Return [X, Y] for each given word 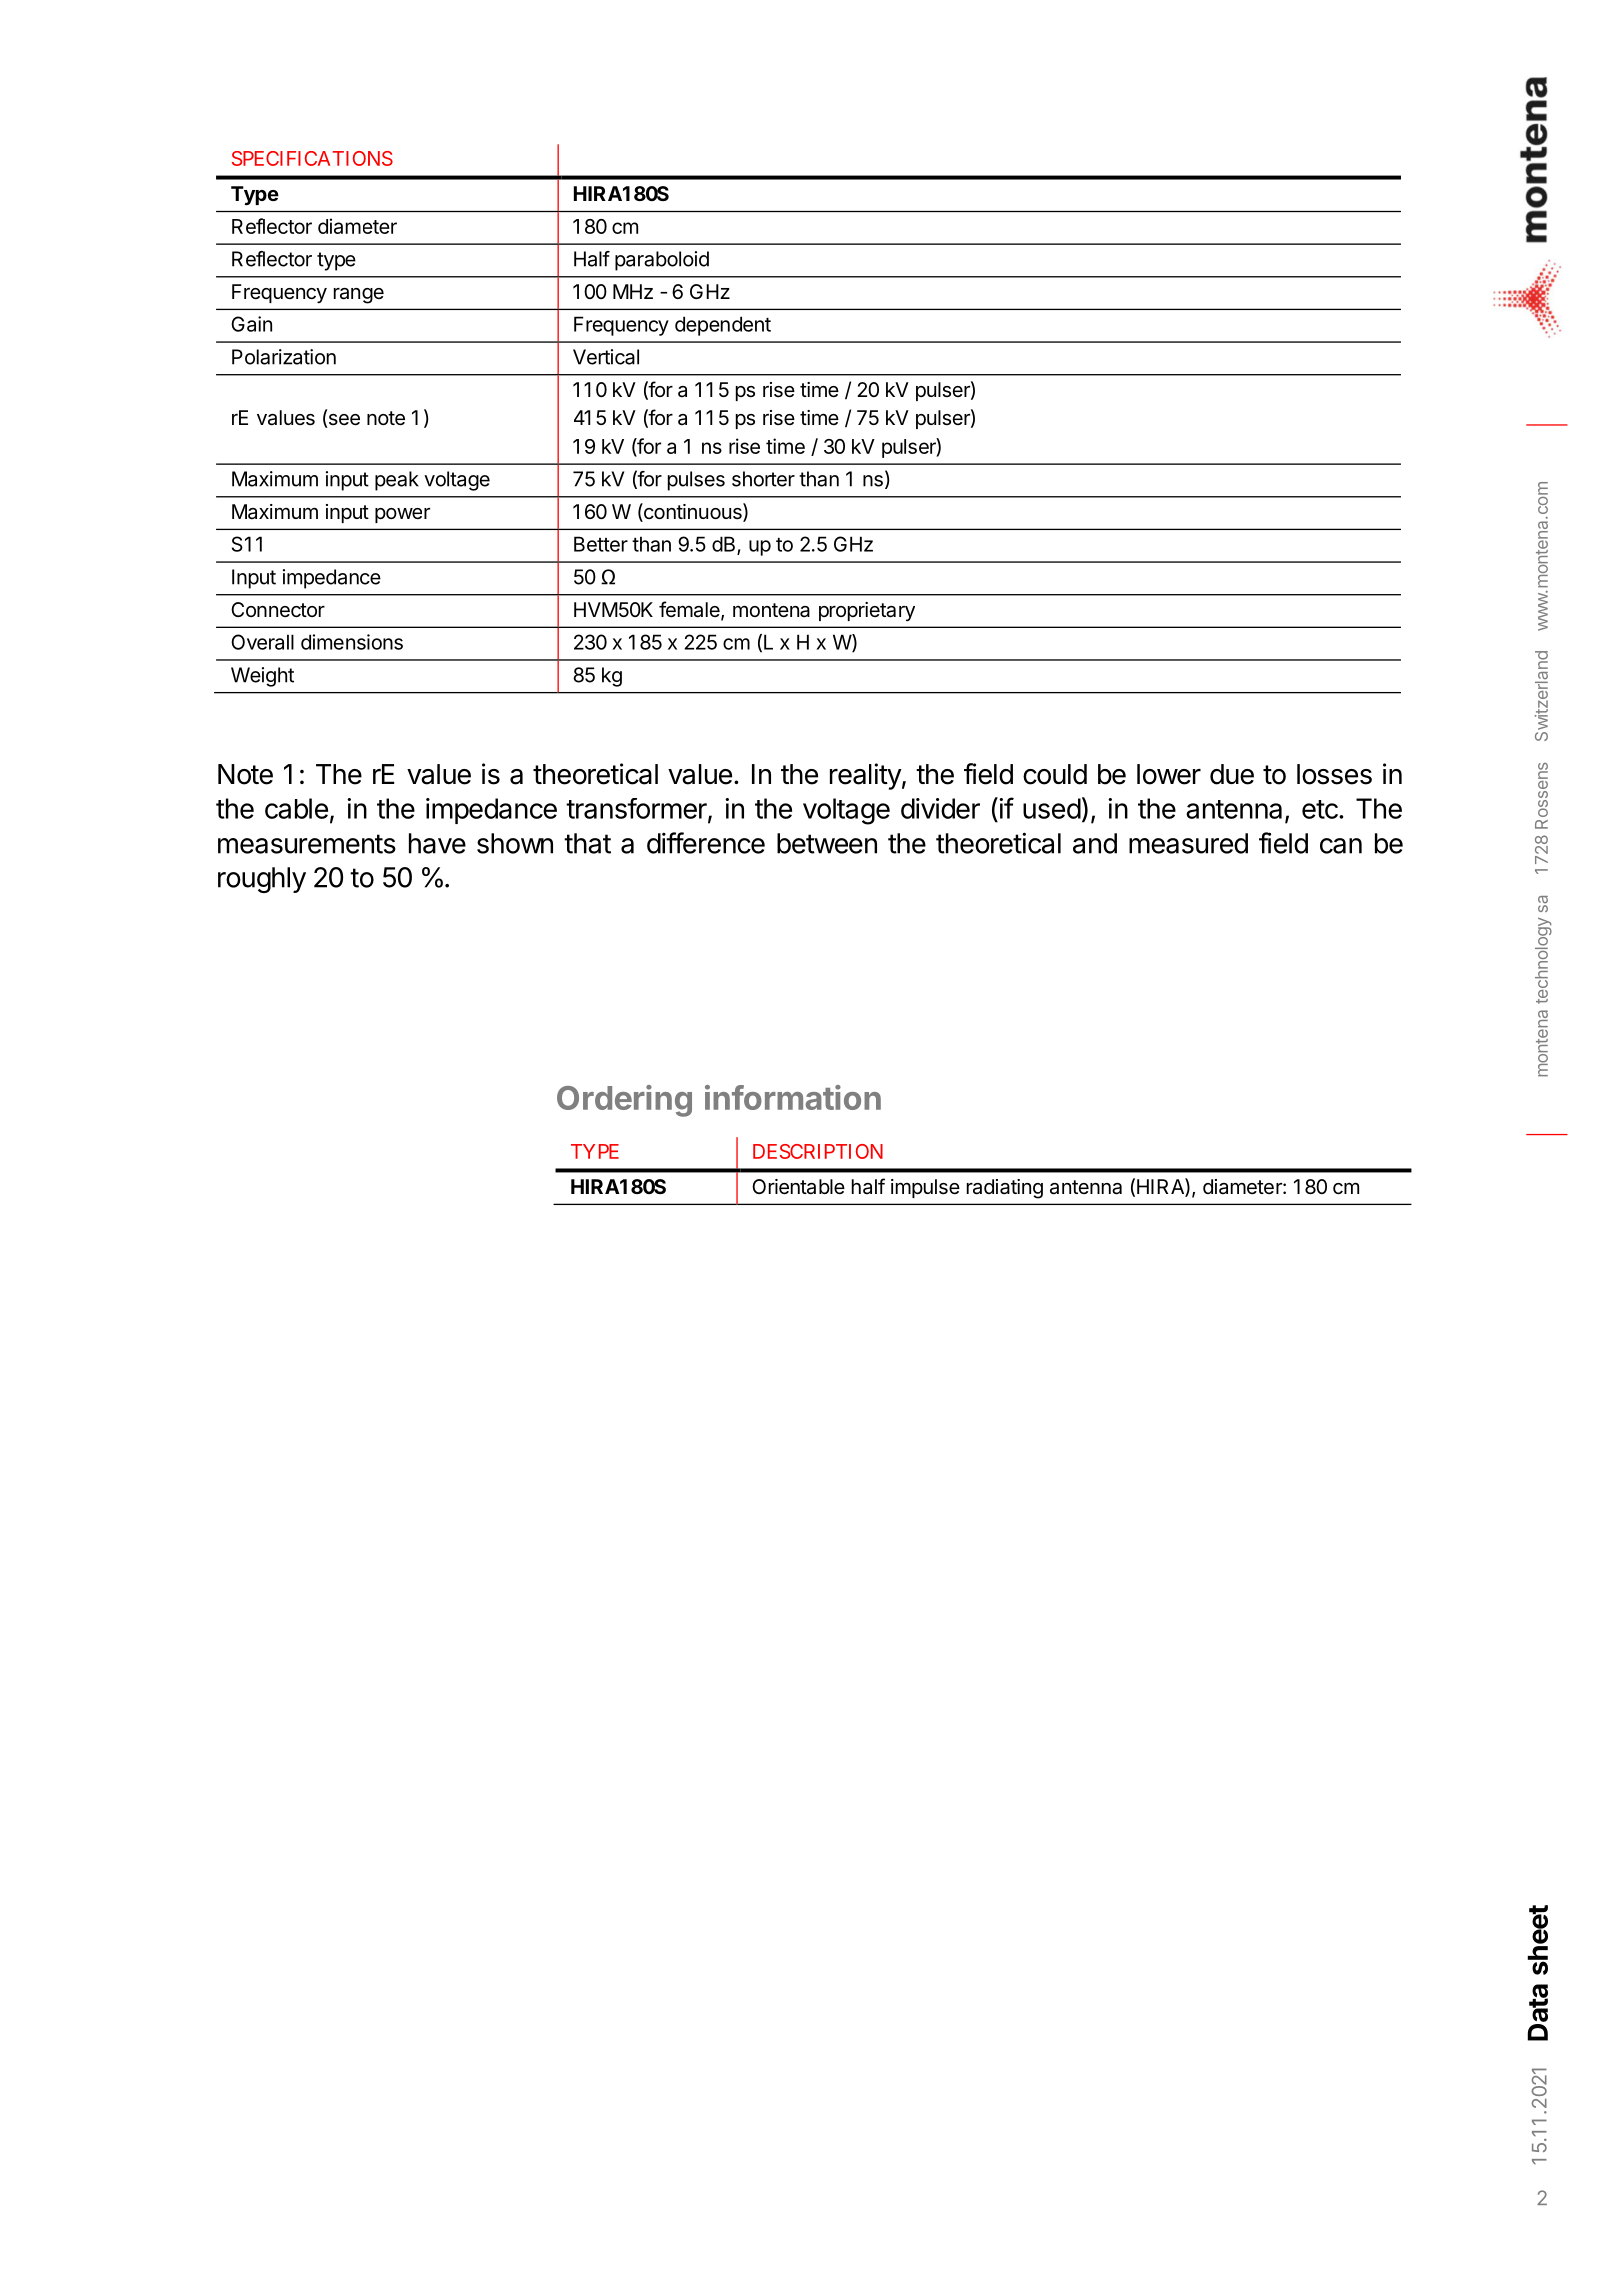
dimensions [352, 642]
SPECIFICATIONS [312, 158]
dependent [723, 326]
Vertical [606, 357]
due [1232, 774]
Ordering [624, 1101]
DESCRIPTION [818, 1151]
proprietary [867, 611]
